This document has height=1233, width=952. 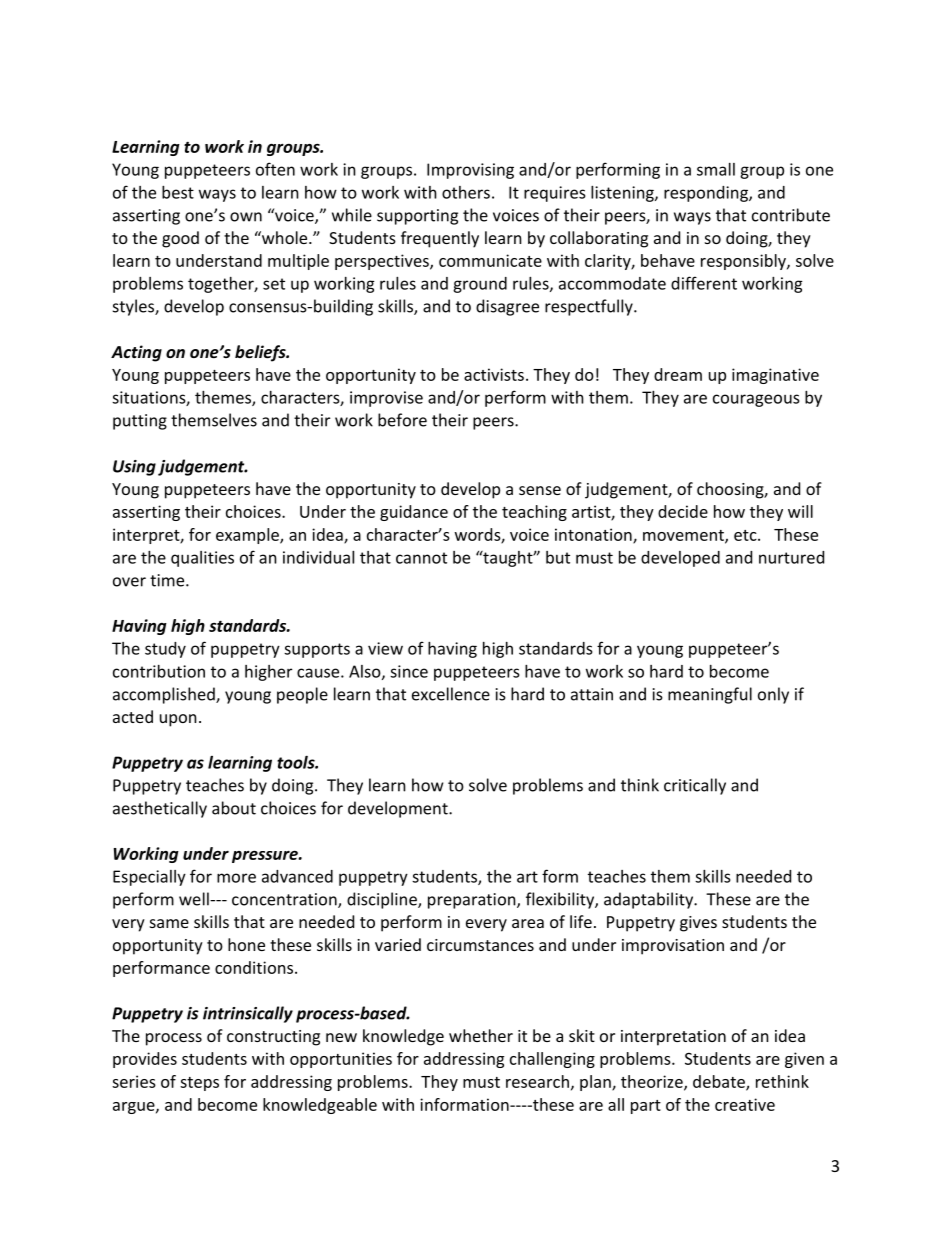 What do you see at coordinates (707, 194) in the document?
I see `responding` at bounding box center [707, 194].
